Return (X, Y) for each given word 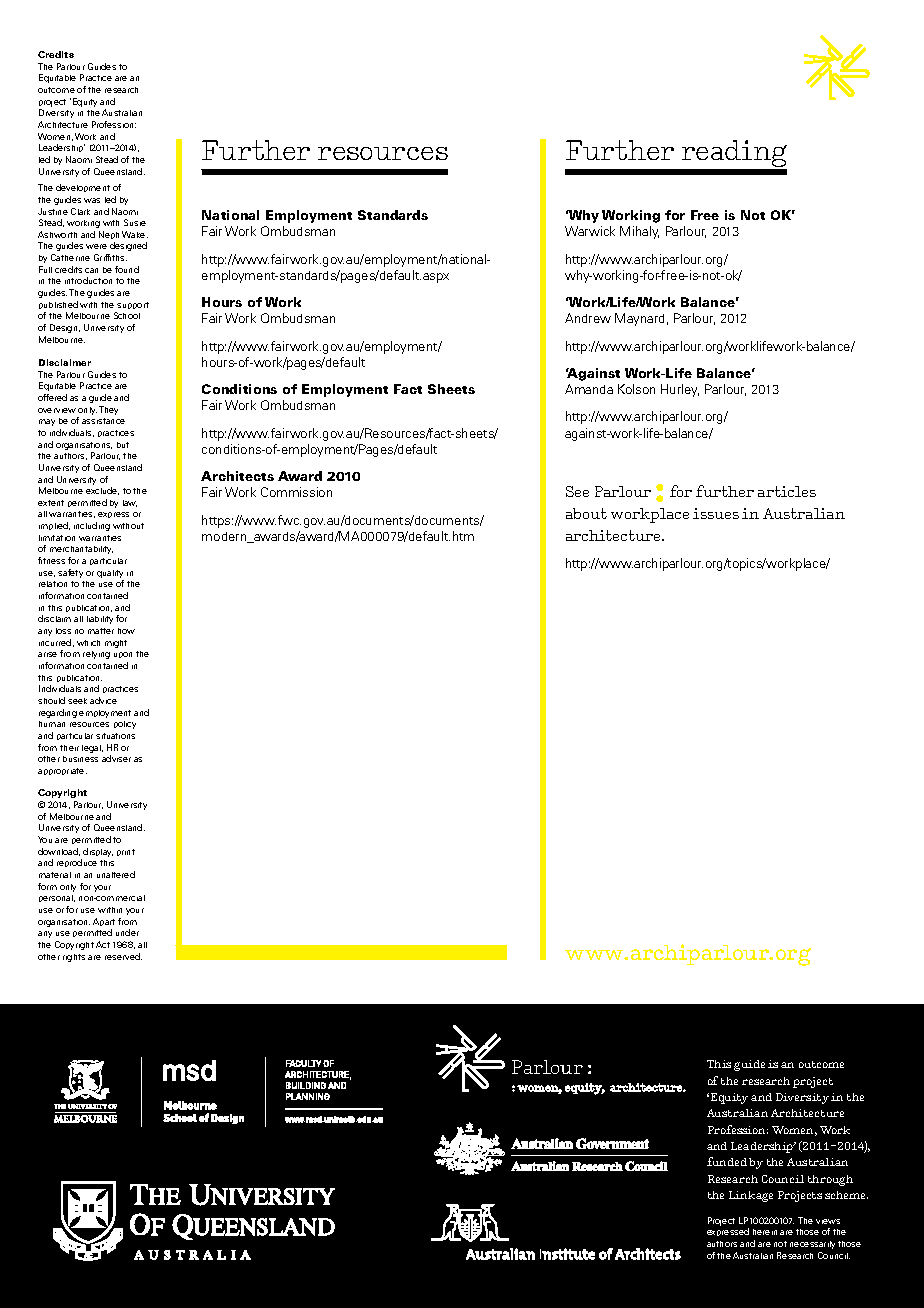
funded (727, 1161)
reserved (123, 956)
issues (716, 513)
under (127, 932)
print (126, 852)
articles (787, 491)
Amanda (589, 389)
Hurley (680, 390)
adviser (116, 758)
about (586, 513)
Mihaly (639, 232)
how (126, 631)
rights (74, 958)
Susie (135, 222)
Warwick (590, 231)
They (108, 410)
